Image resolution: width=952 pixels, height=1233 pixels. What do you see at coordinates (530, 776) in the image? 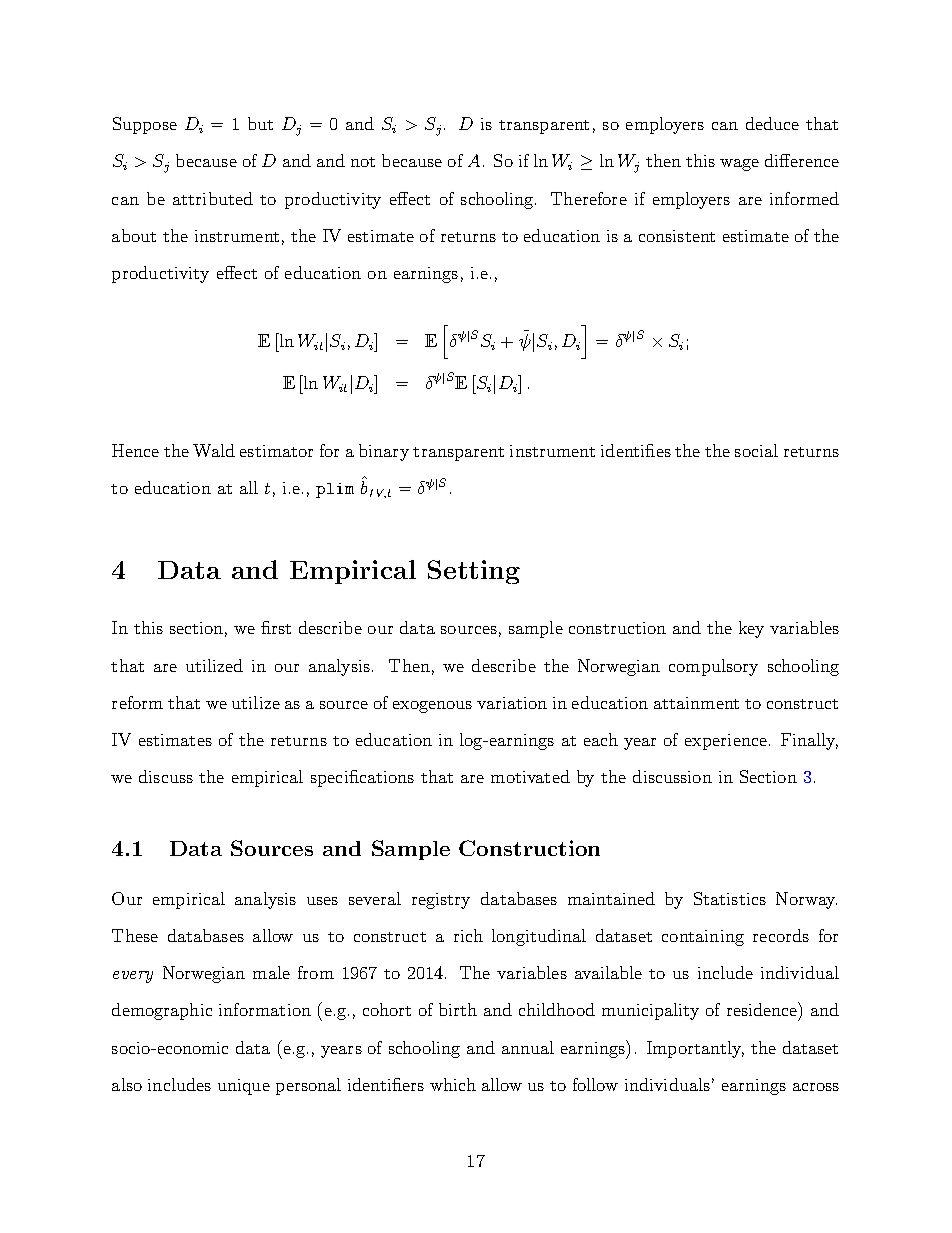
I see `motivated` at bounding box center [530, 776].
